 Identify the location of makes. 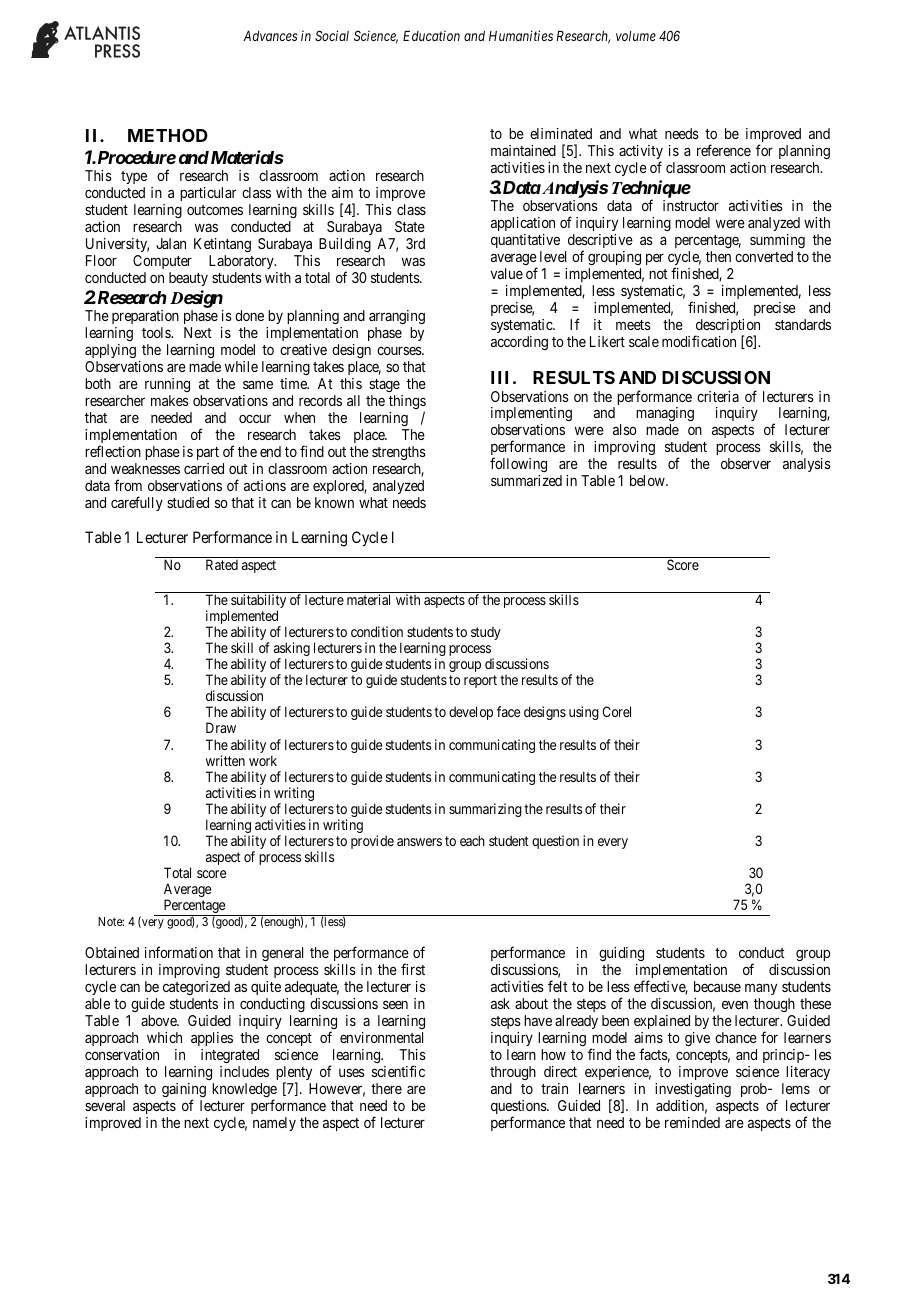
(170, 400).
